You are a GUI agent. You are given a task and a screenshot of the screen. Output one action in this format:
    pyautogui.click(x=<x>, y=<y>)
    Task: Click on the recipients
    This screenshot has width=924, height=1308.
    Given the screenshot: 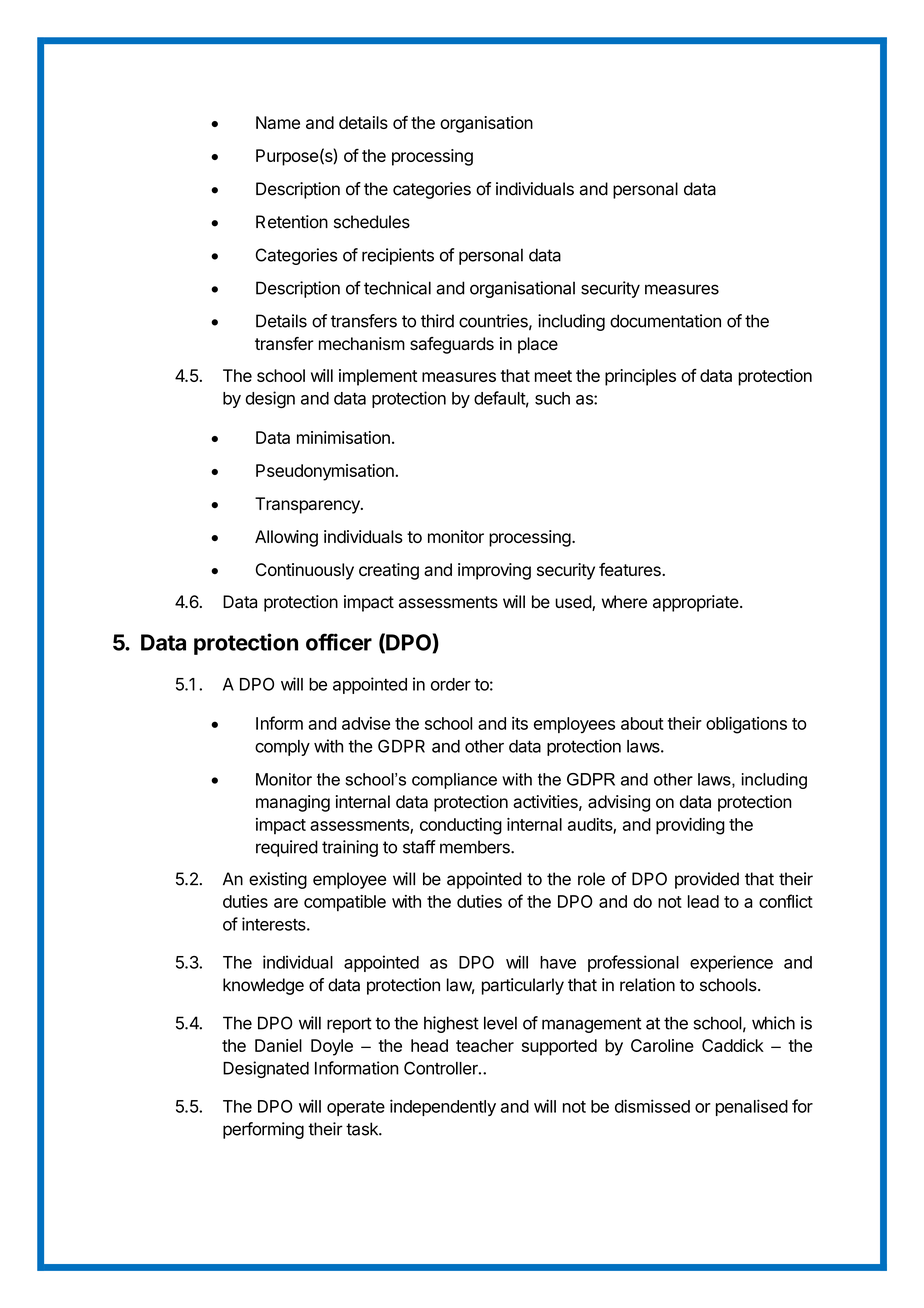 What is the action you would take?
    pyautogui.click(x=398, y=256)
